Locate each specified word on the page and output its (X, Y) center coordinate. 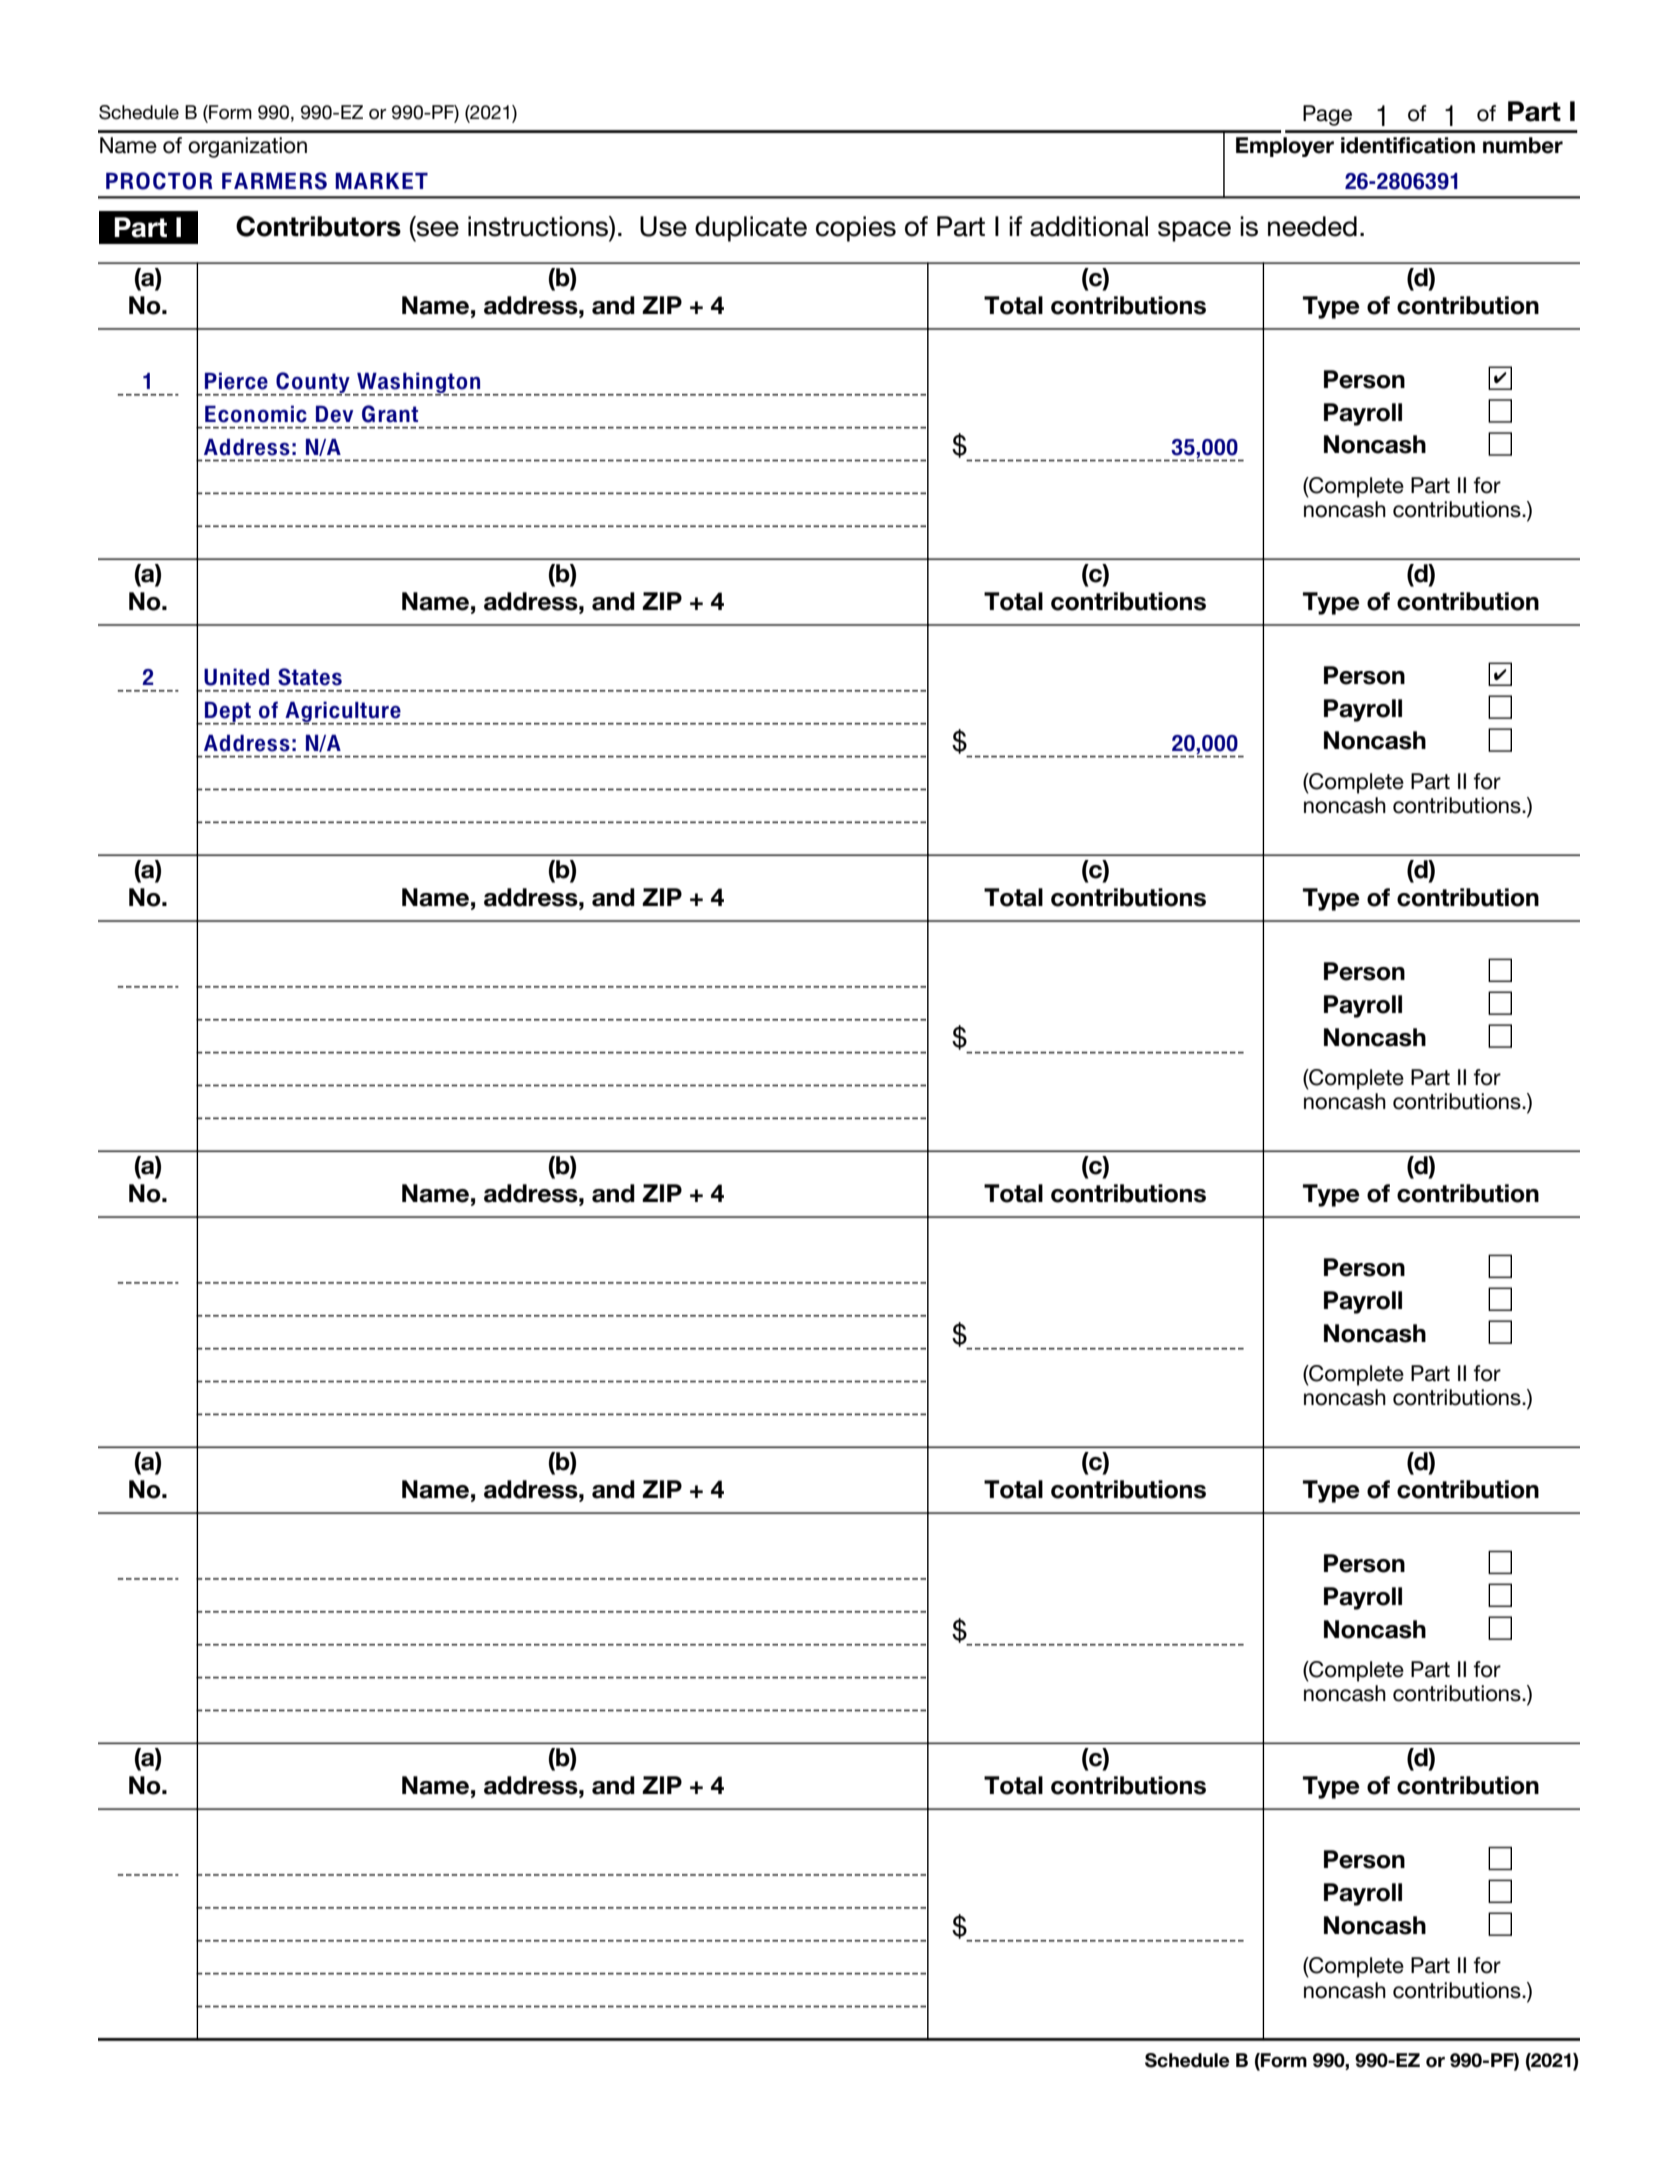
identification (1408, 145)
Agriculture (343, 712)
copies (856, 229)
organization (247, 147)
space (1194, 231)
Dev (334, 414)
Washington (418, 383)
